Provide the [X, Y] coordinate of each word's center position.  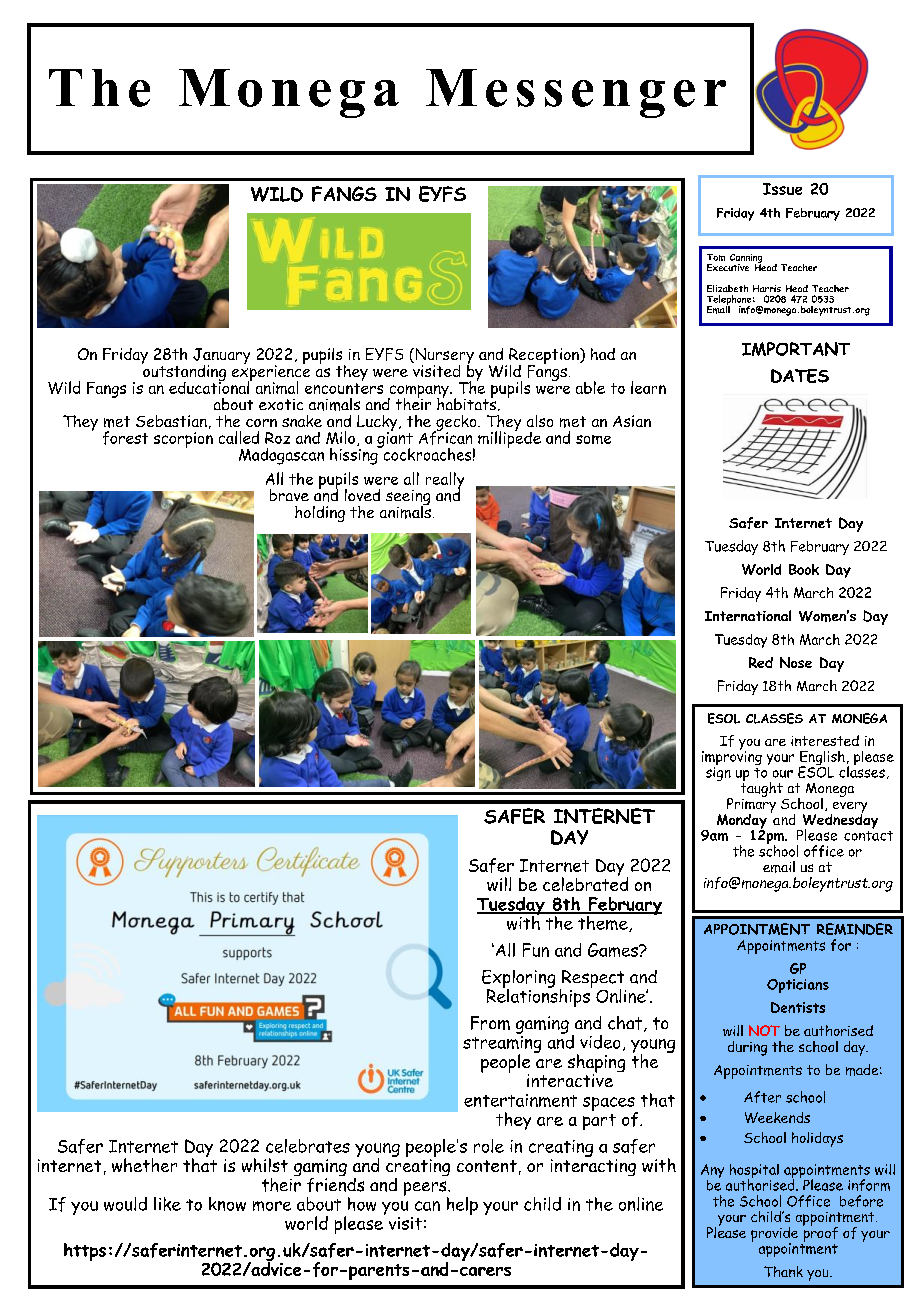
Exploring [518, 980]
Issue [782, 189]
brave [289, 495]
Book [804, 569]
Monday [742, 822]
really [445, 481]
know [227, 1204]
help [462, 1206]
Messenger [576, 93]
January [221, 357]
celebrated [585, 883]
